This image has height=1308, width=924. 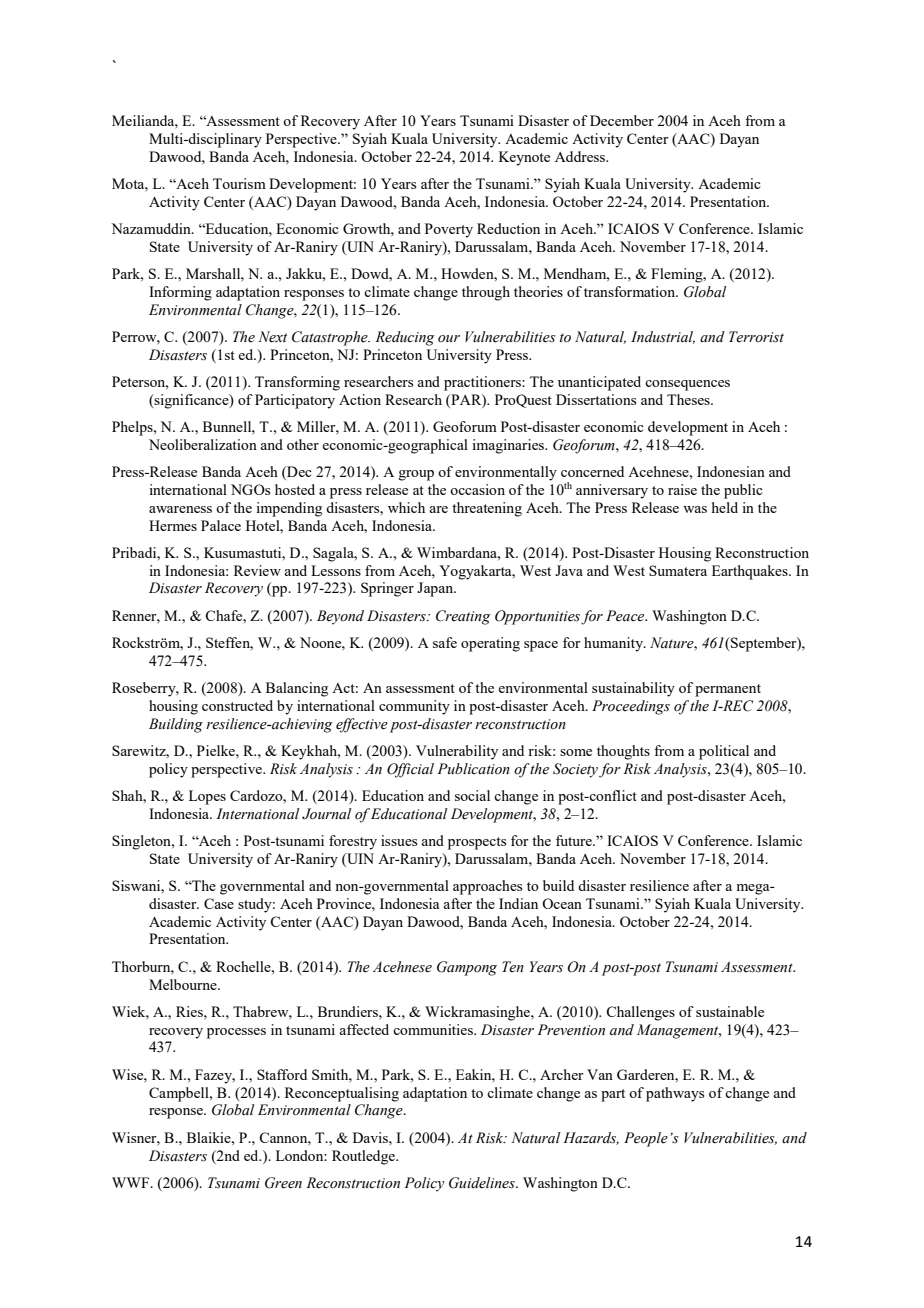 I want to click on Guidelines, so click(x=483, y=1183).
